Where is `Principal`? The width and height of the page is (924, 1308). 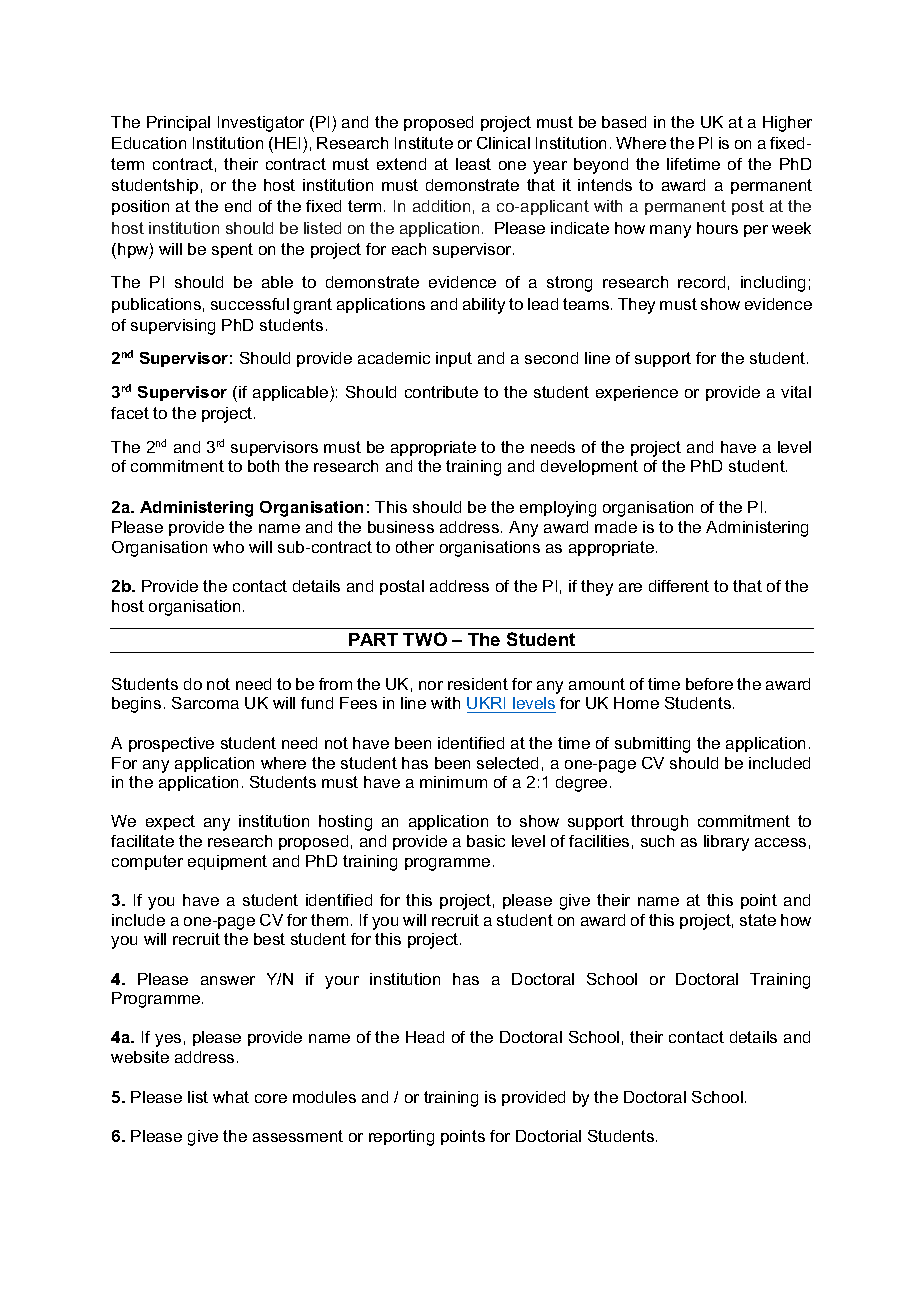
Principal is located at coordinates (178, 123).
